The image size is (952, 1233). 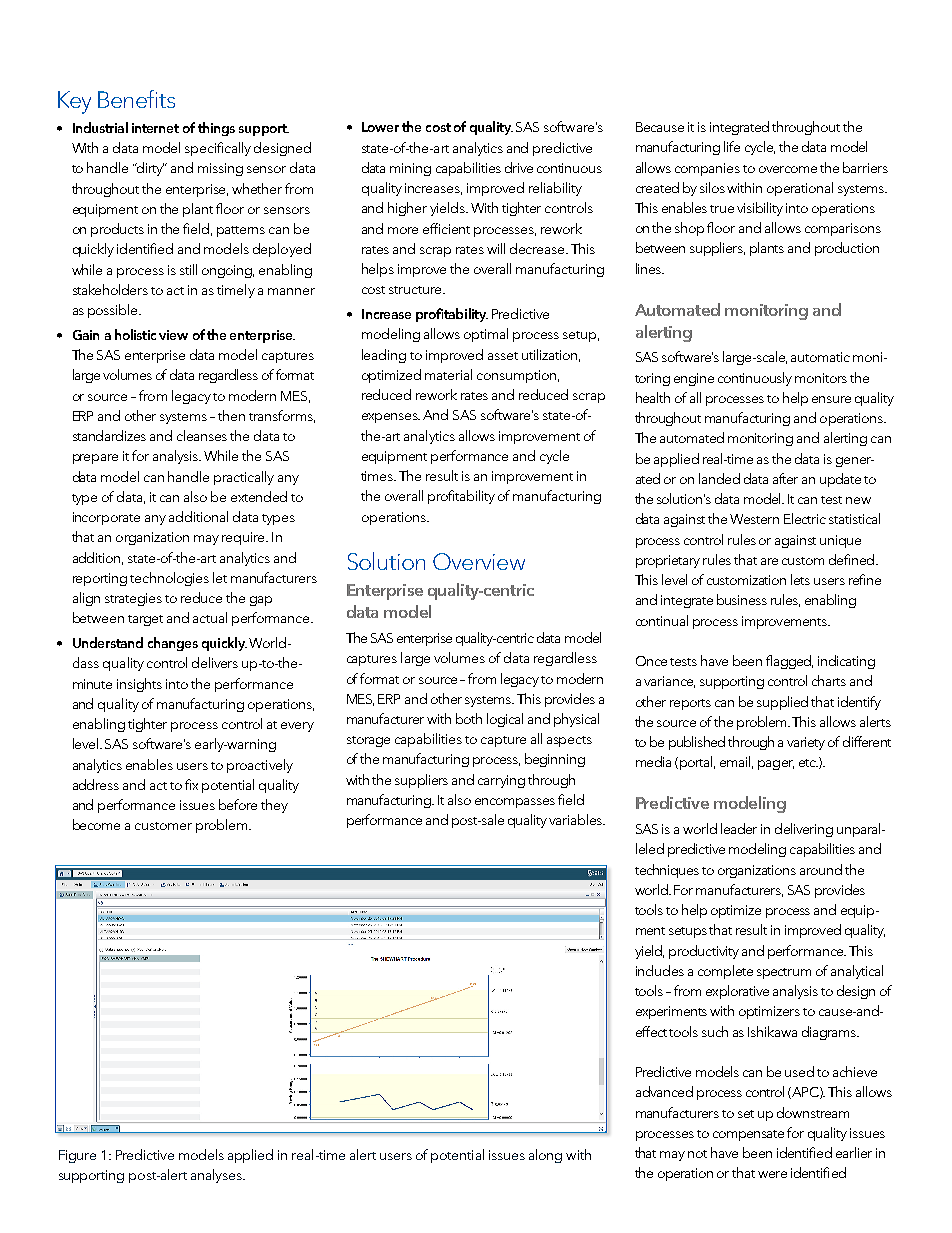 What do you see at coordinates (469, 718) in the screenshot?
I see `both` at bounding box center [469, 718].
